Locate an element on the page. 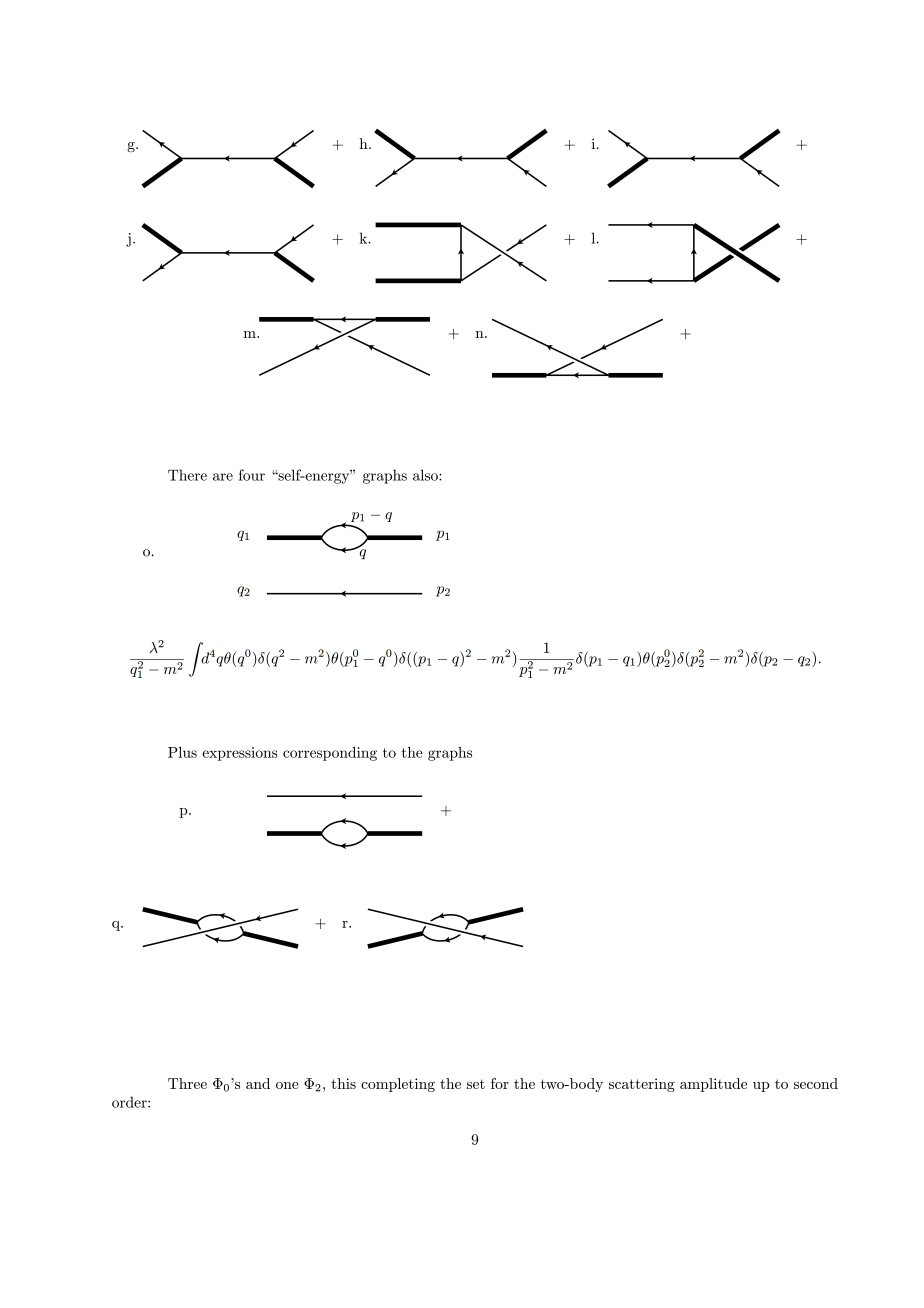 The width and height of the document is (924, 1308). amplitude is located at coordinates (713, 1085).
